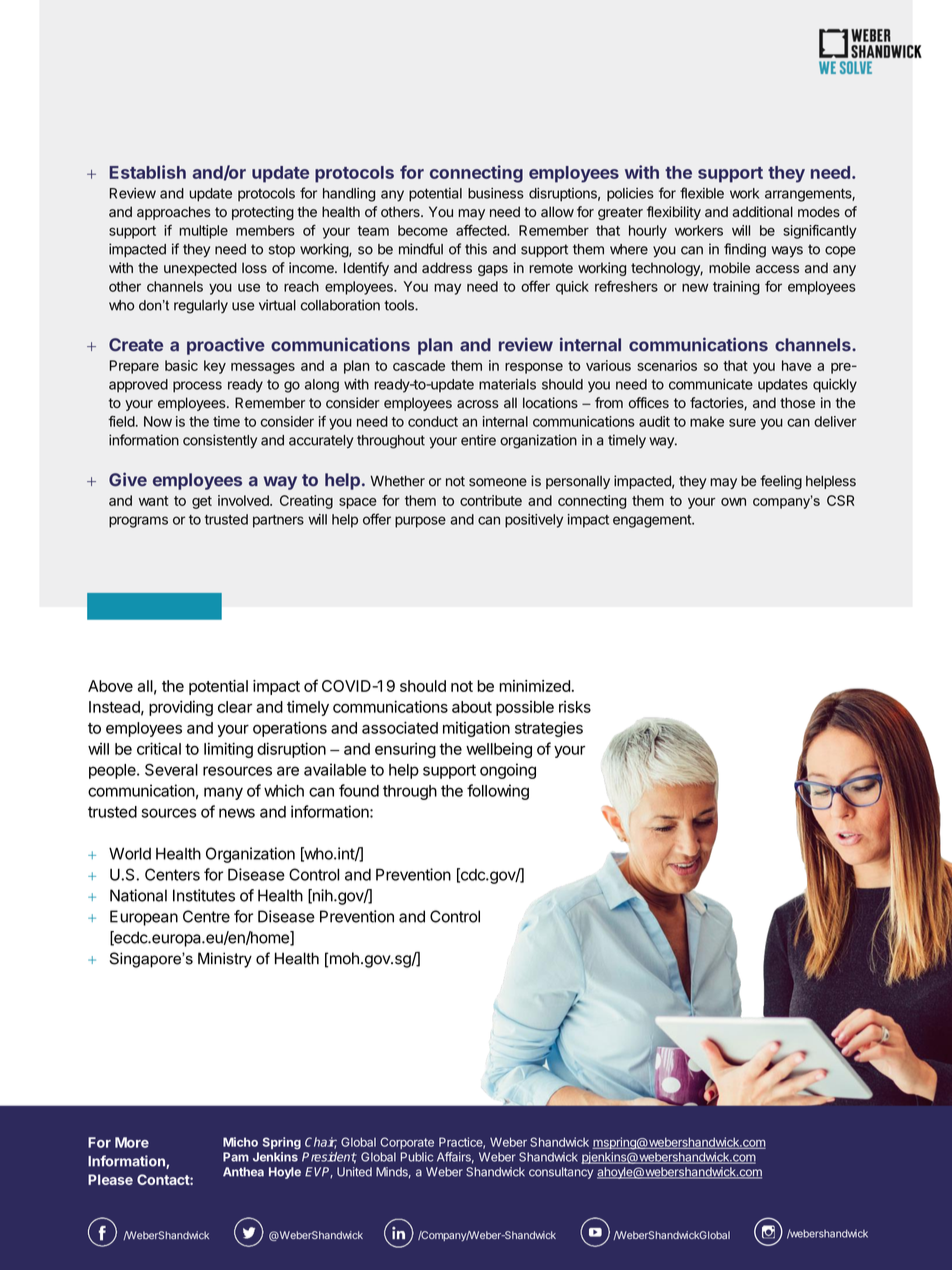 The image size is (952, 1270). I want to click on risks, so click(575, 707).
